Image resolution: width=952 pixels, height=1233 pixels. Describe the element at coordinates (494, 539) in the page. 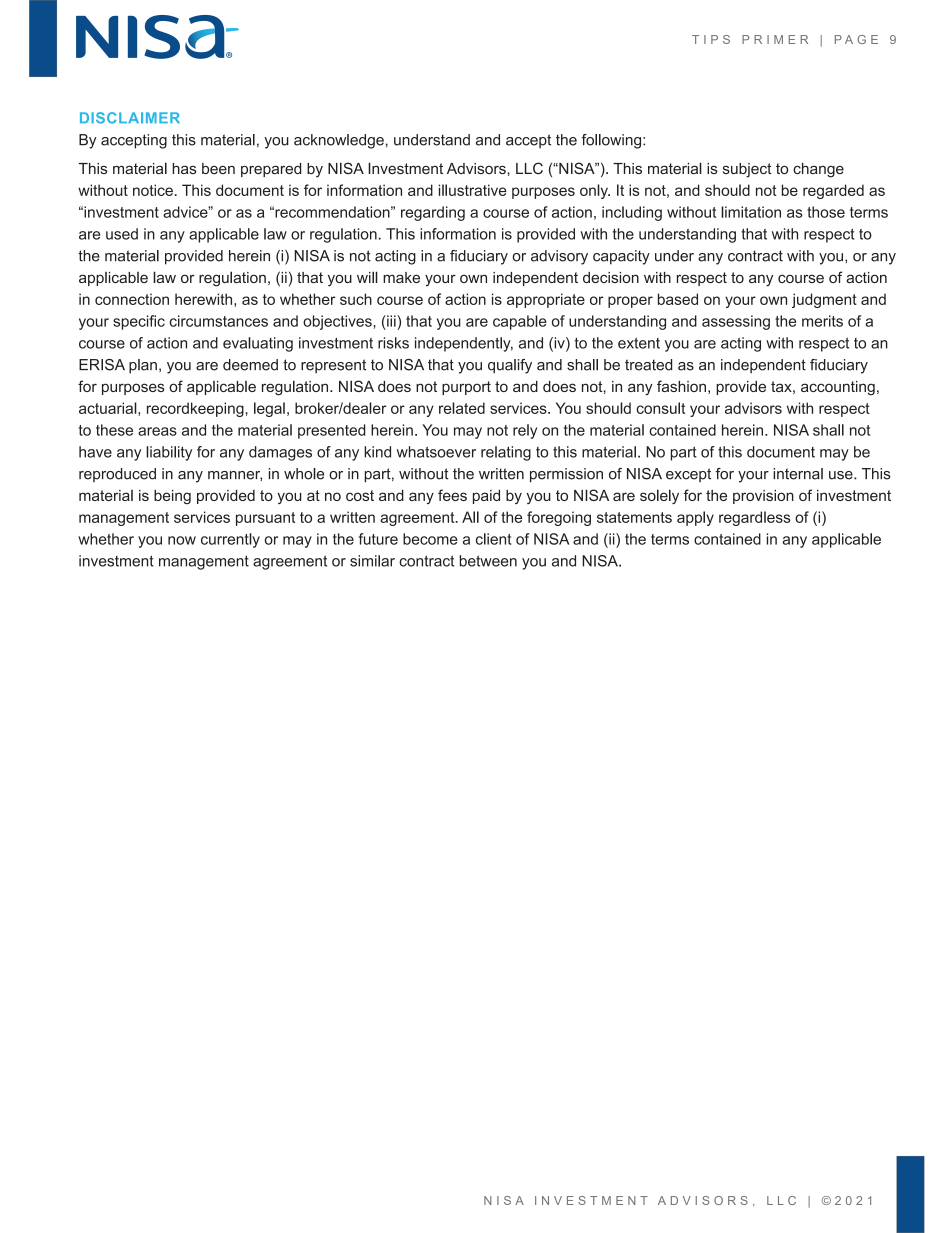

I see `client` at that location.
